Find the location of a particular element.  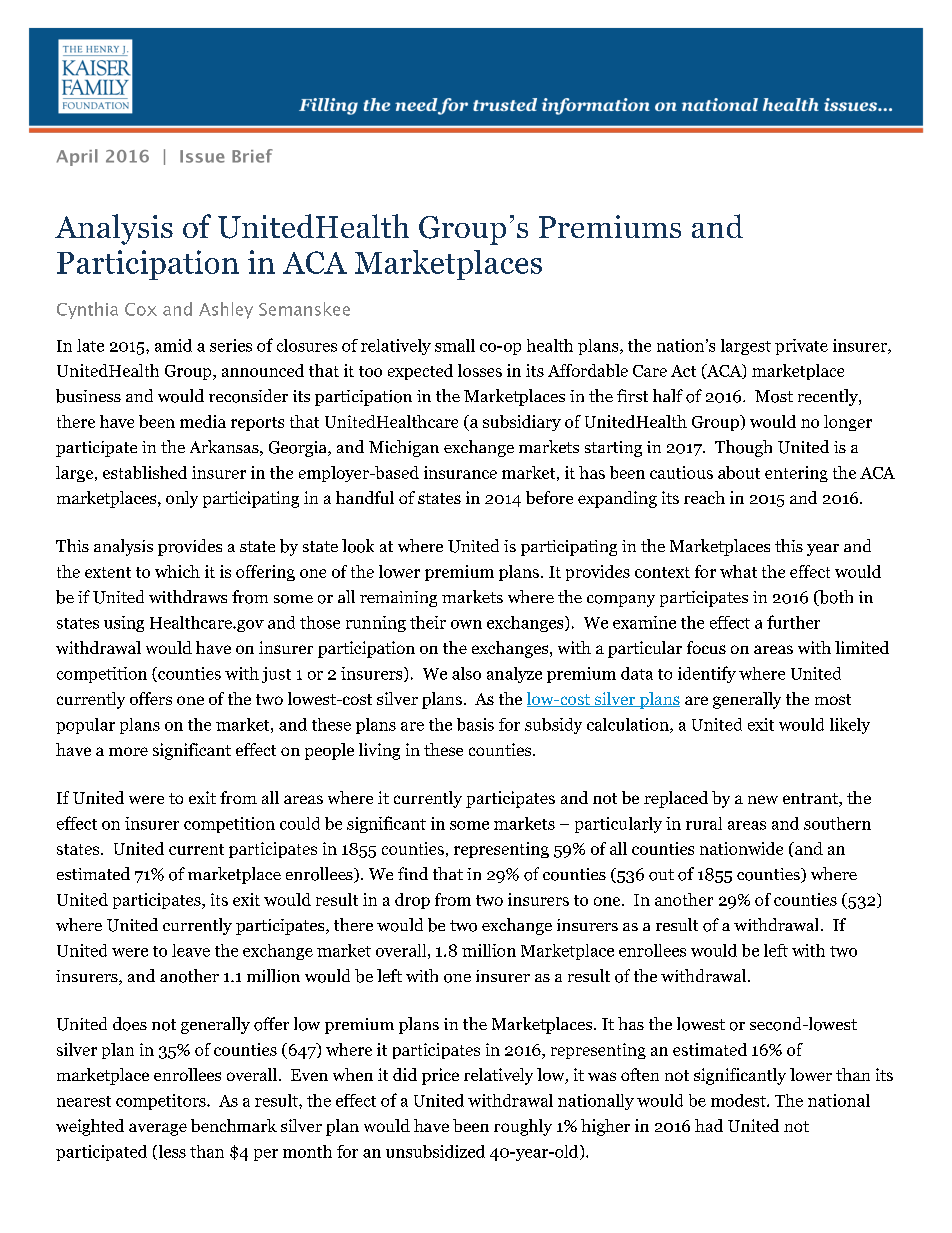

further is located at coordinates (793, 622).
